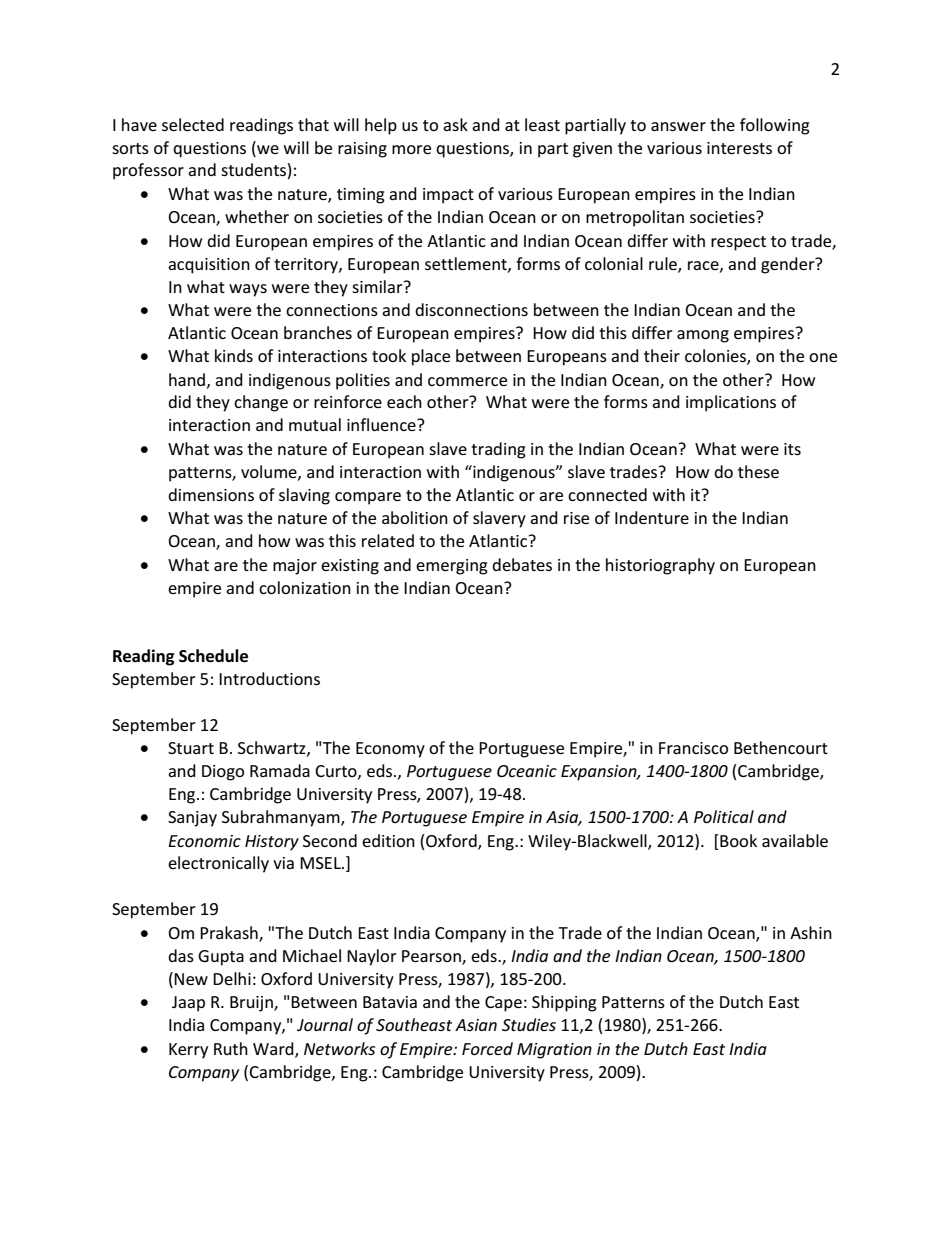 The height and width of the document is (1233, 952). What do you see at coordinates (498, 450) in the document?
I see `trading` at bounding box center [498, 450].
